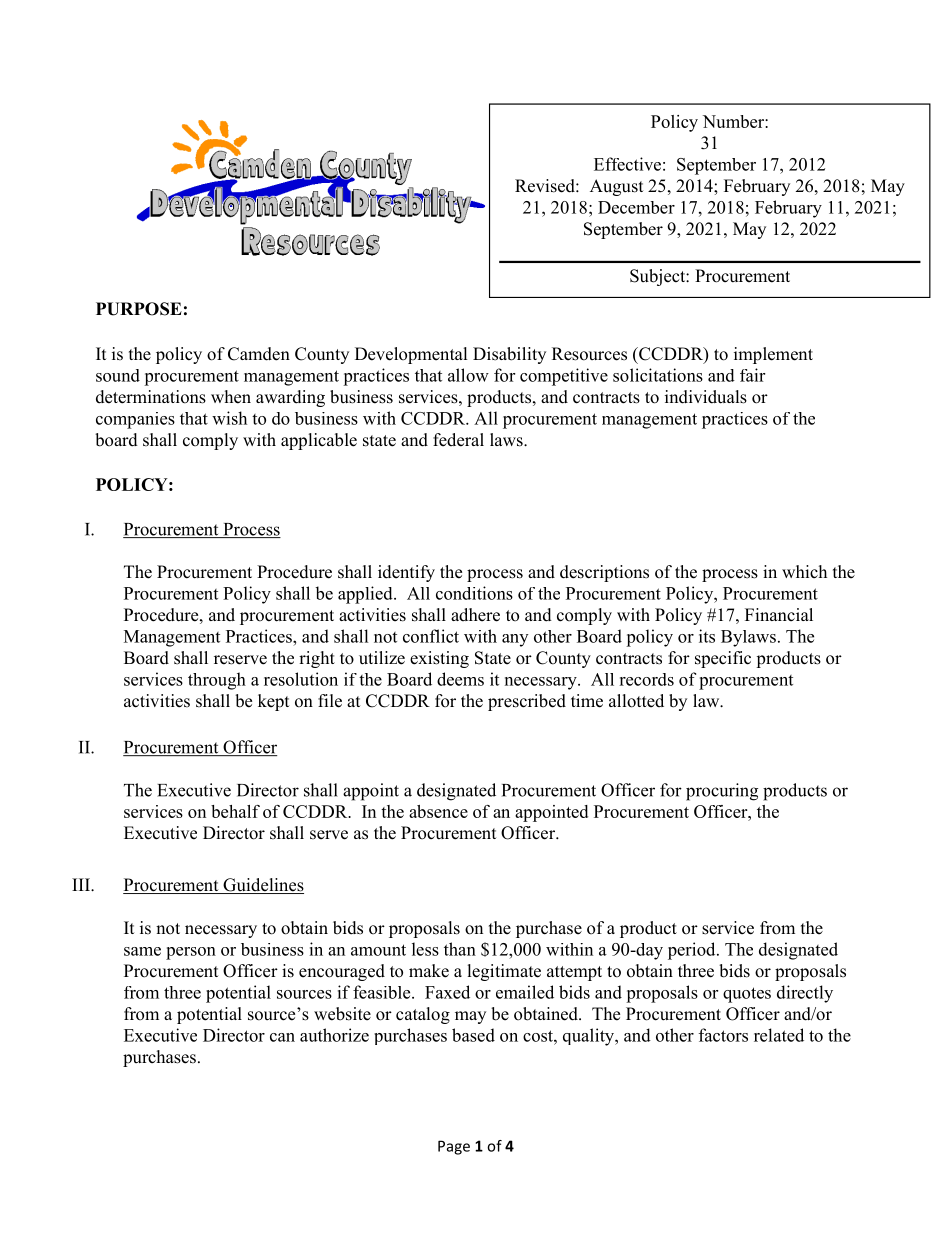 This page has width=952, height=1233. What do you see at coordinates (135, 420) in the page?
I see `companies` at bounding box center [135, 420].
